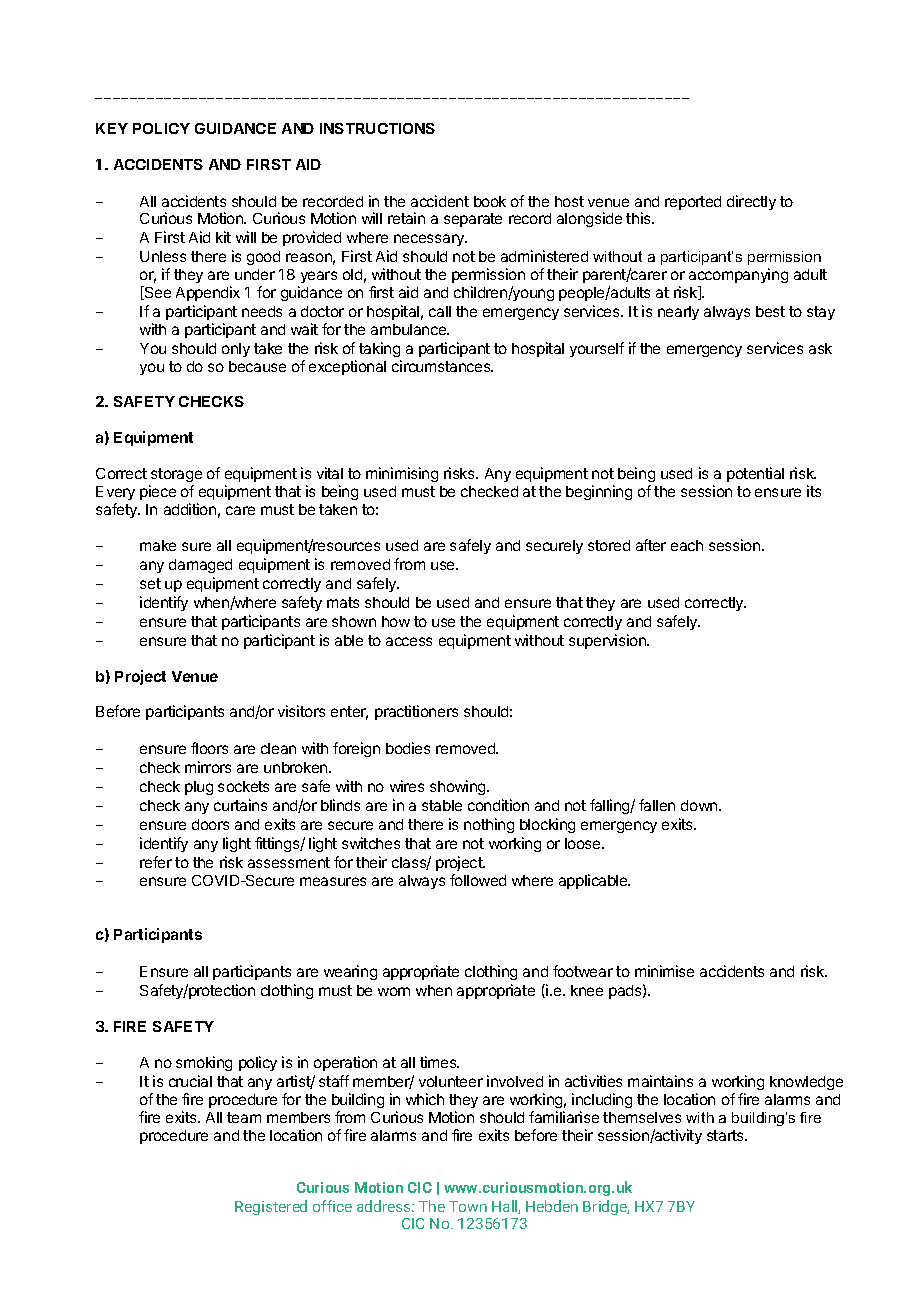  What do you see at coordinates (490, 201) in the screenshot?
I see `book` at bounding box center [490, 201].
